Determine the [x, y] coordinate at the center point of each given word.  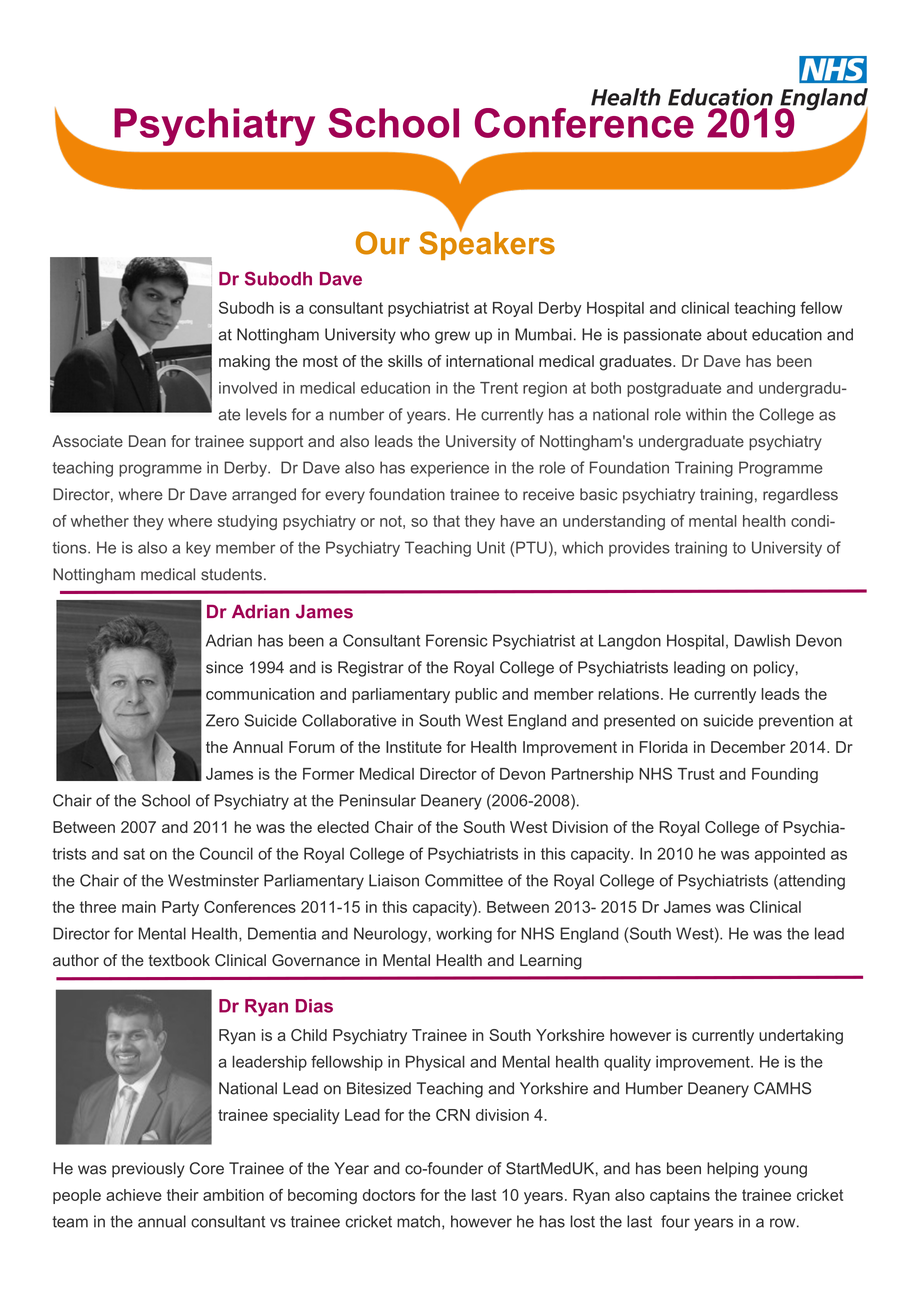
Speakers [487, 244]
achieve [134, 1195]
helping [732, 1170]
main [139, 907]
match [418, 1221]
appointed [790, 855]
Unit [491, 547]
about [727, 334]
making [244, 363]
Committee [464, 880]
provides [639, 549]
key [198, 549]
